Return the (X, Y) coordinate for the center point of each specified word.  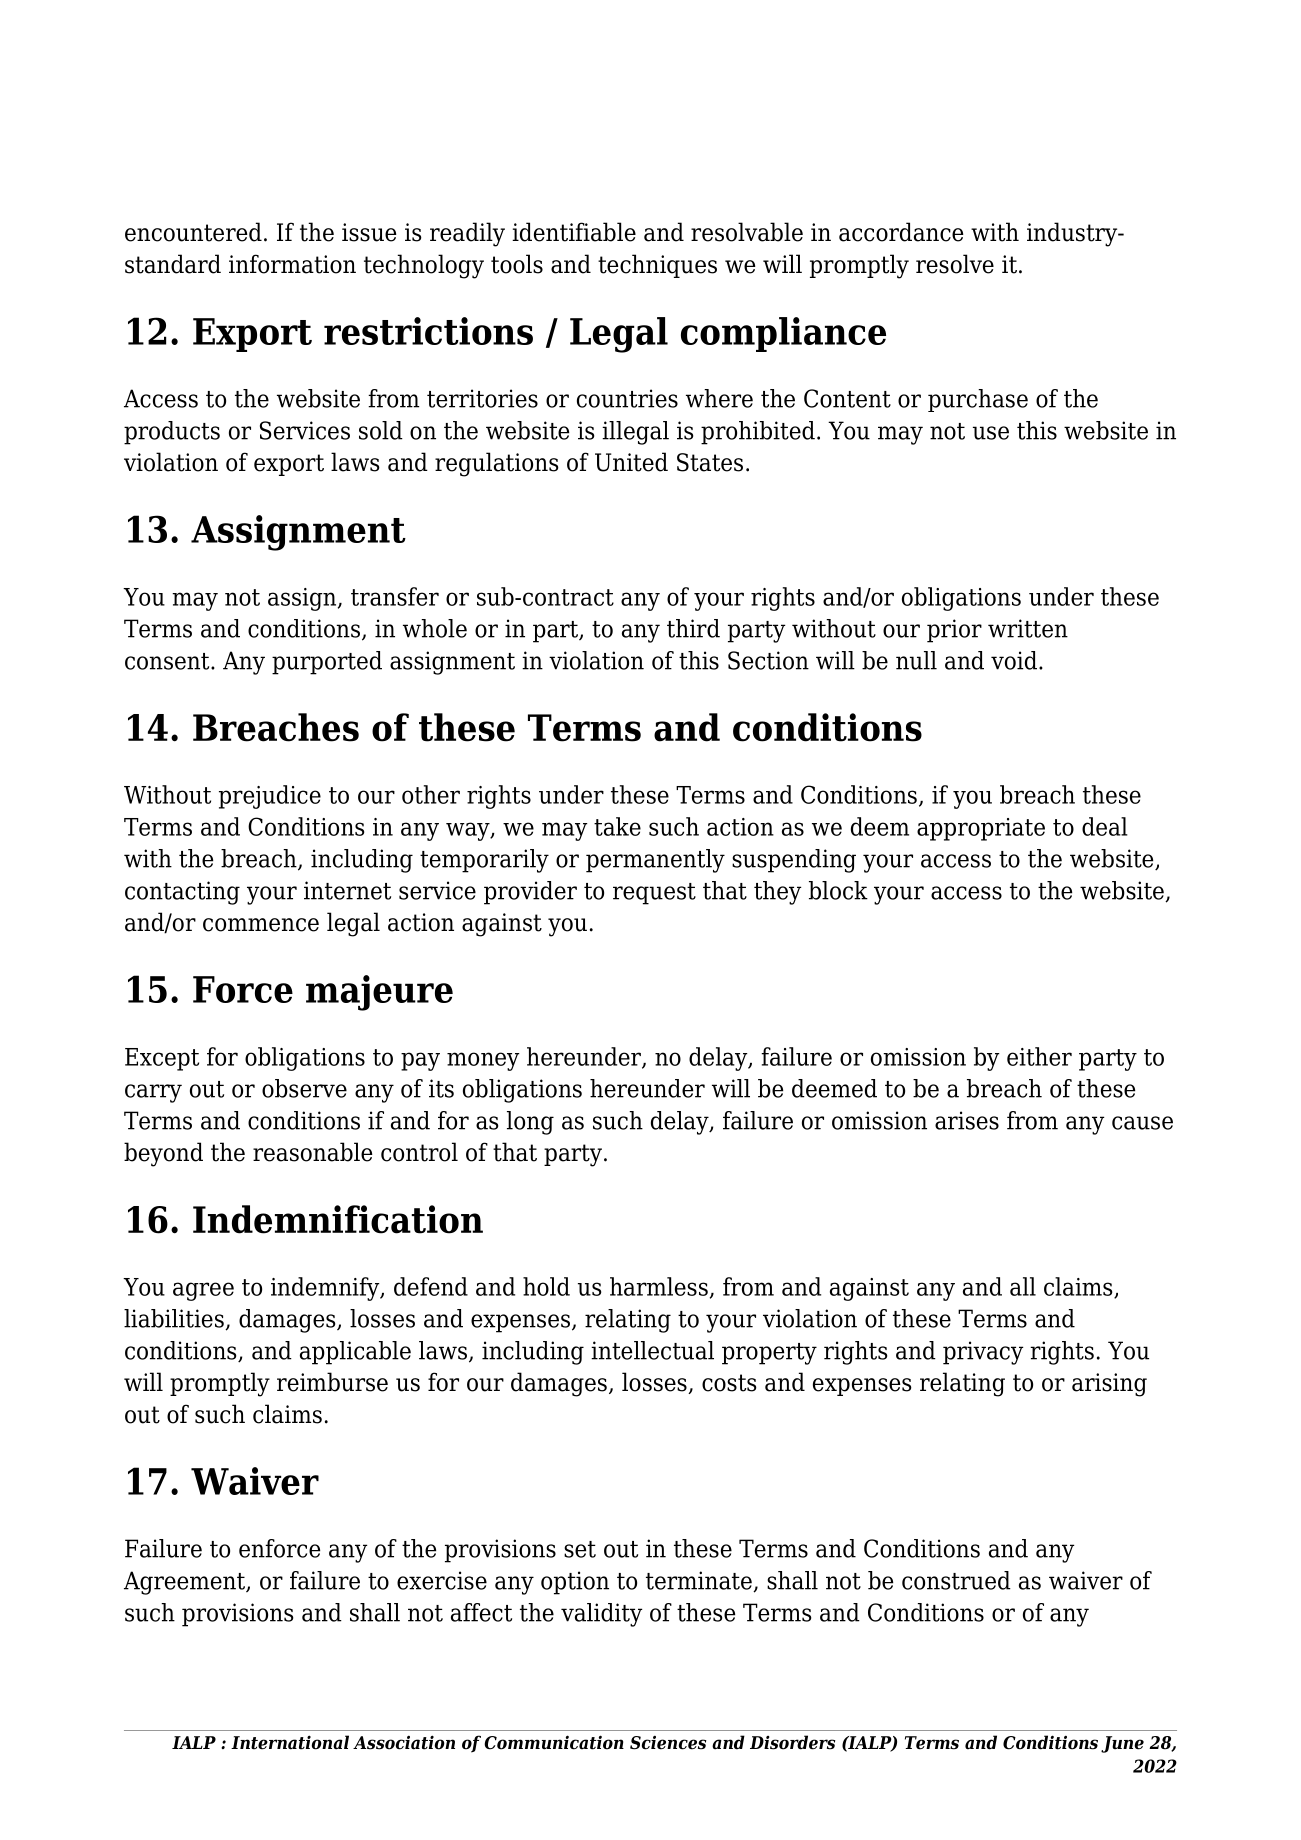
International (290, 1742)
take (617, 826)
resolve (955, 264)
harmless (659, 1286)
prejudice (270, 797)
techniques (657, 266)
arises (967, 1120)
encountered (193, 232)
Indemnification (338, 1219)
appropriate (981, 829)
